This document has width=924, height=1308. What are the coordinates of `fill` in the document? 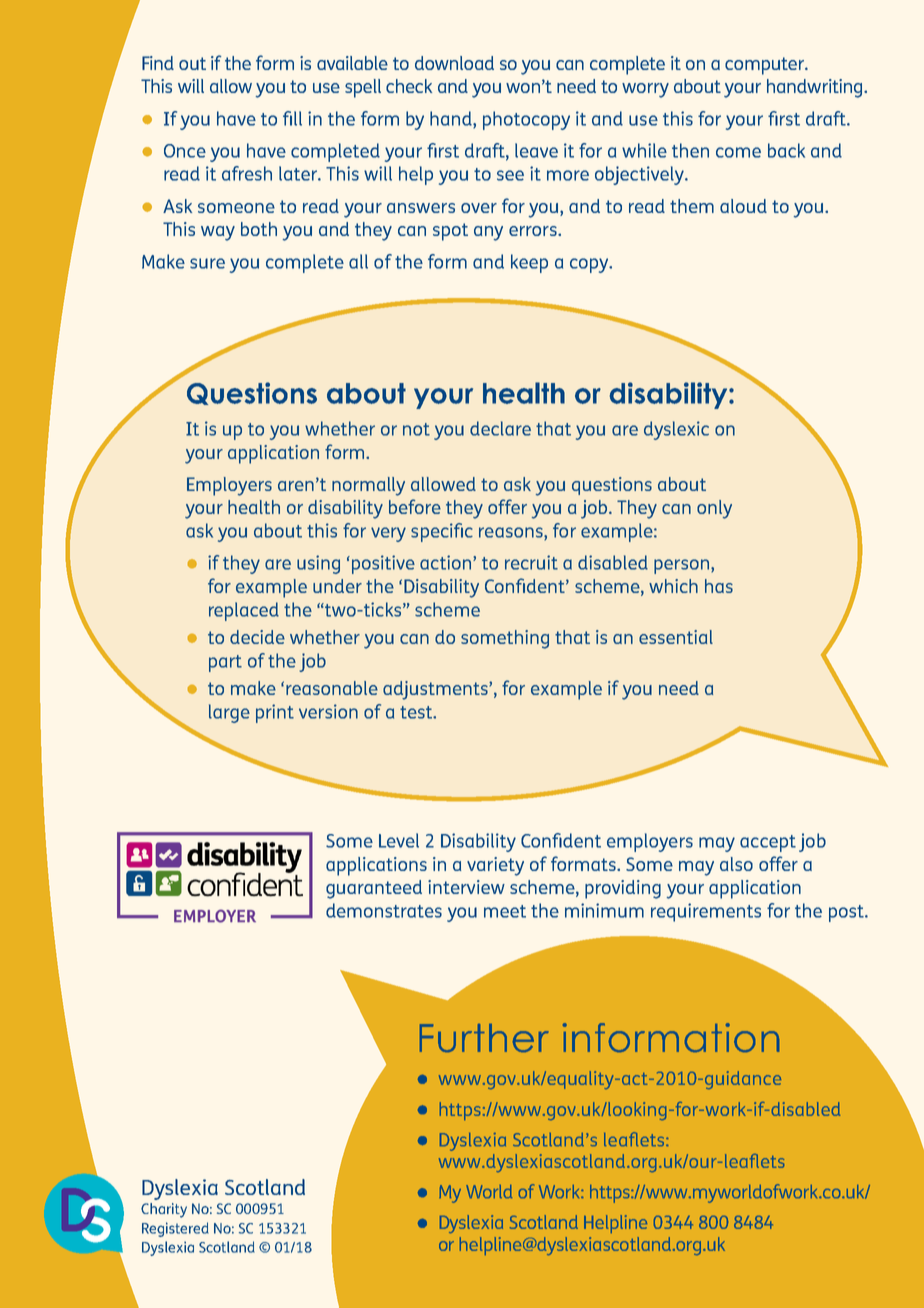 It's located at (292, 118).
